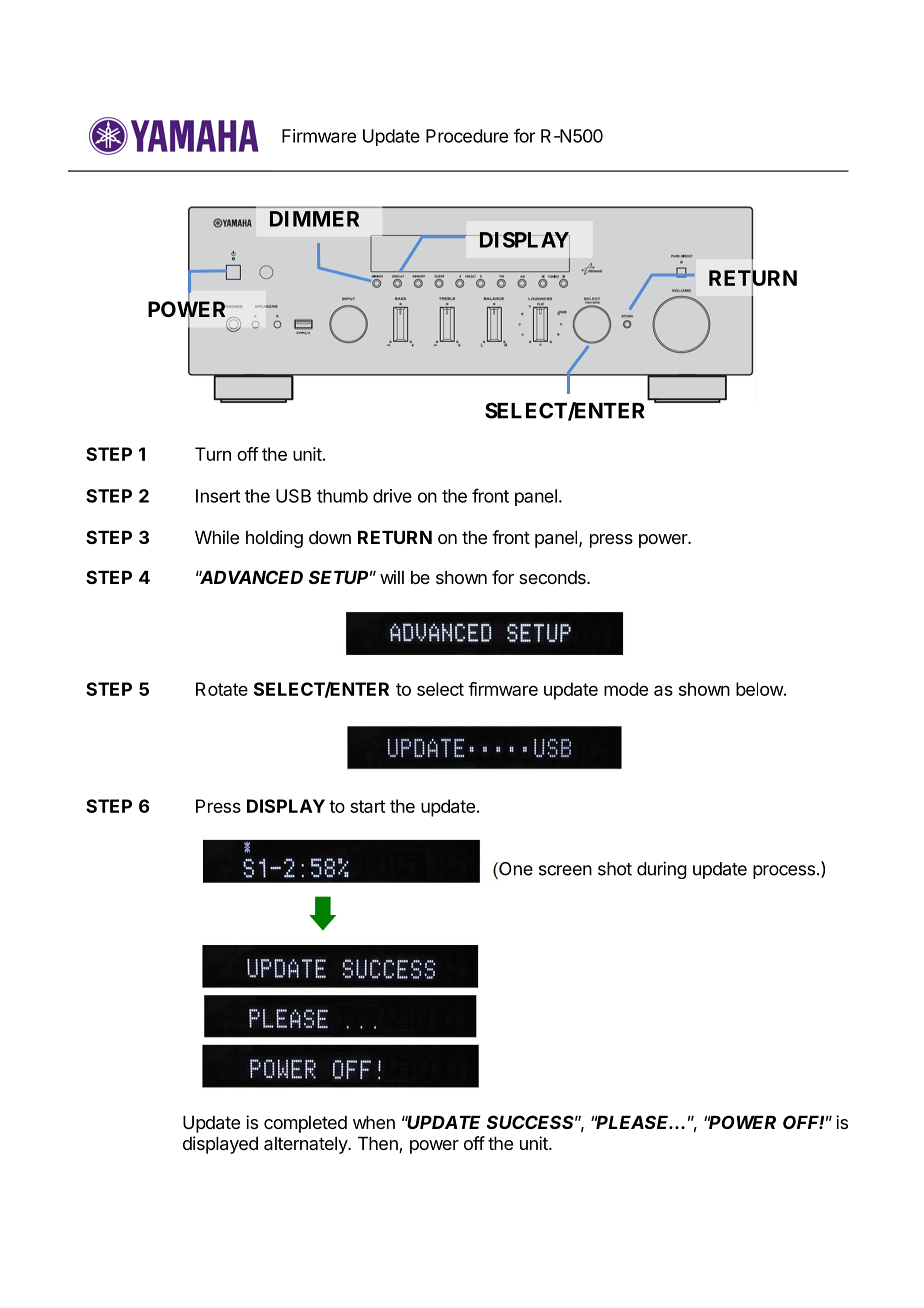 This image has width=924, height=1308. Describe the element at coordinates (392, 577) in the image. I see `will` at that location.
